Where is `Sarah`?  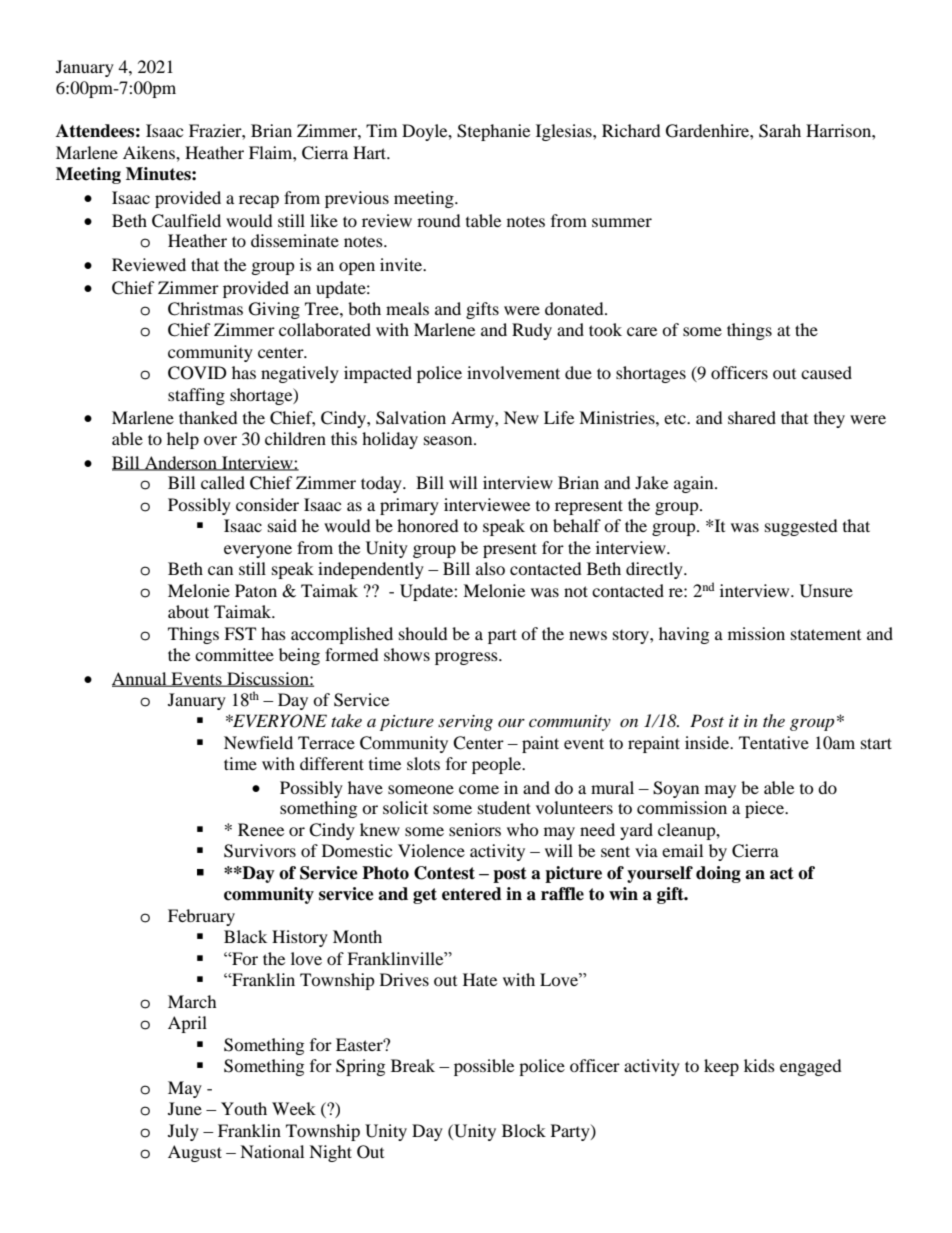 Sarah is located at coordinates (780, 131).
